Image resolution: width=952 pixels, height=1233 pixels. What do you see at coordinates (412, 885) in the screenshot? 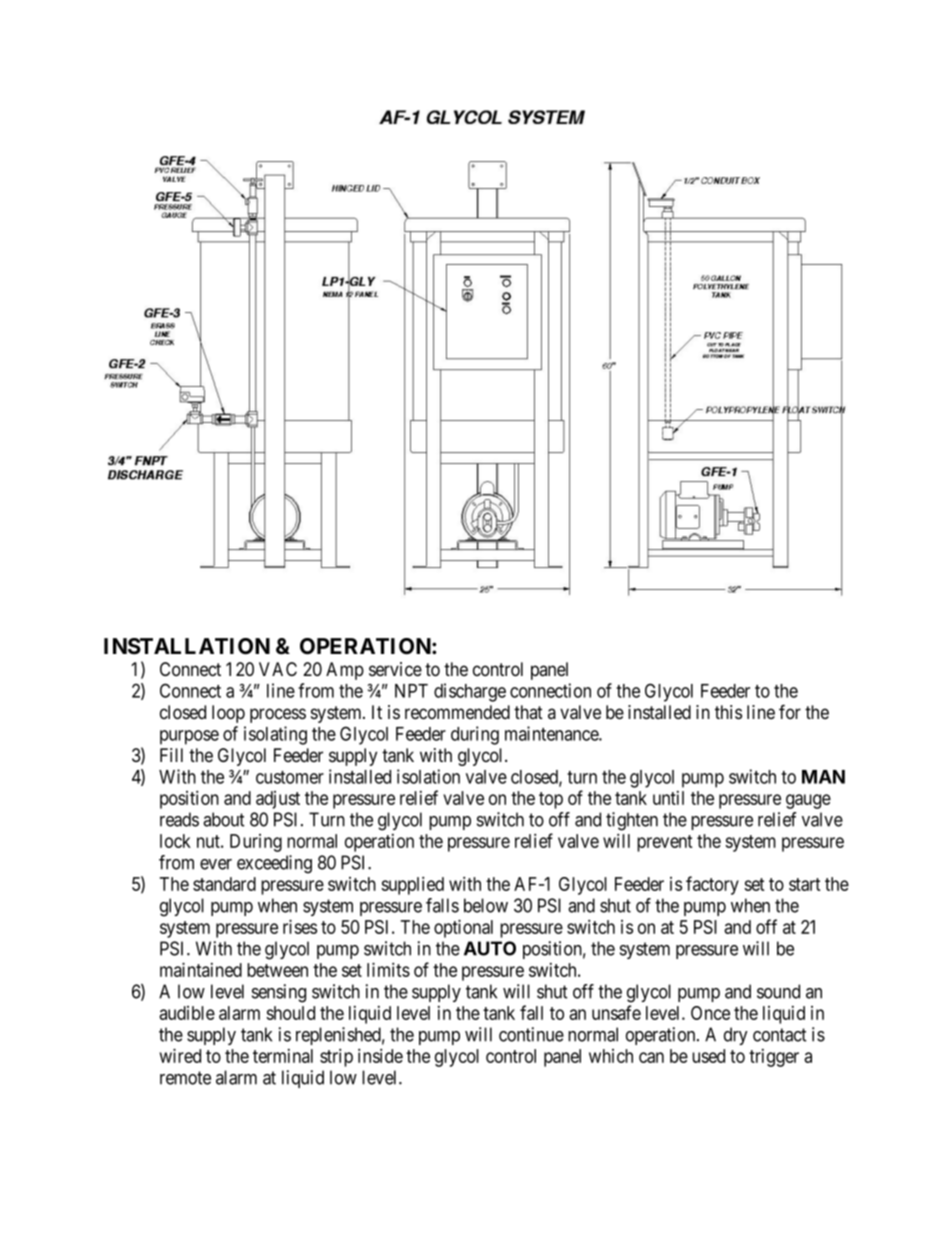
I see `supplied` at bounding box center [412, 885].
